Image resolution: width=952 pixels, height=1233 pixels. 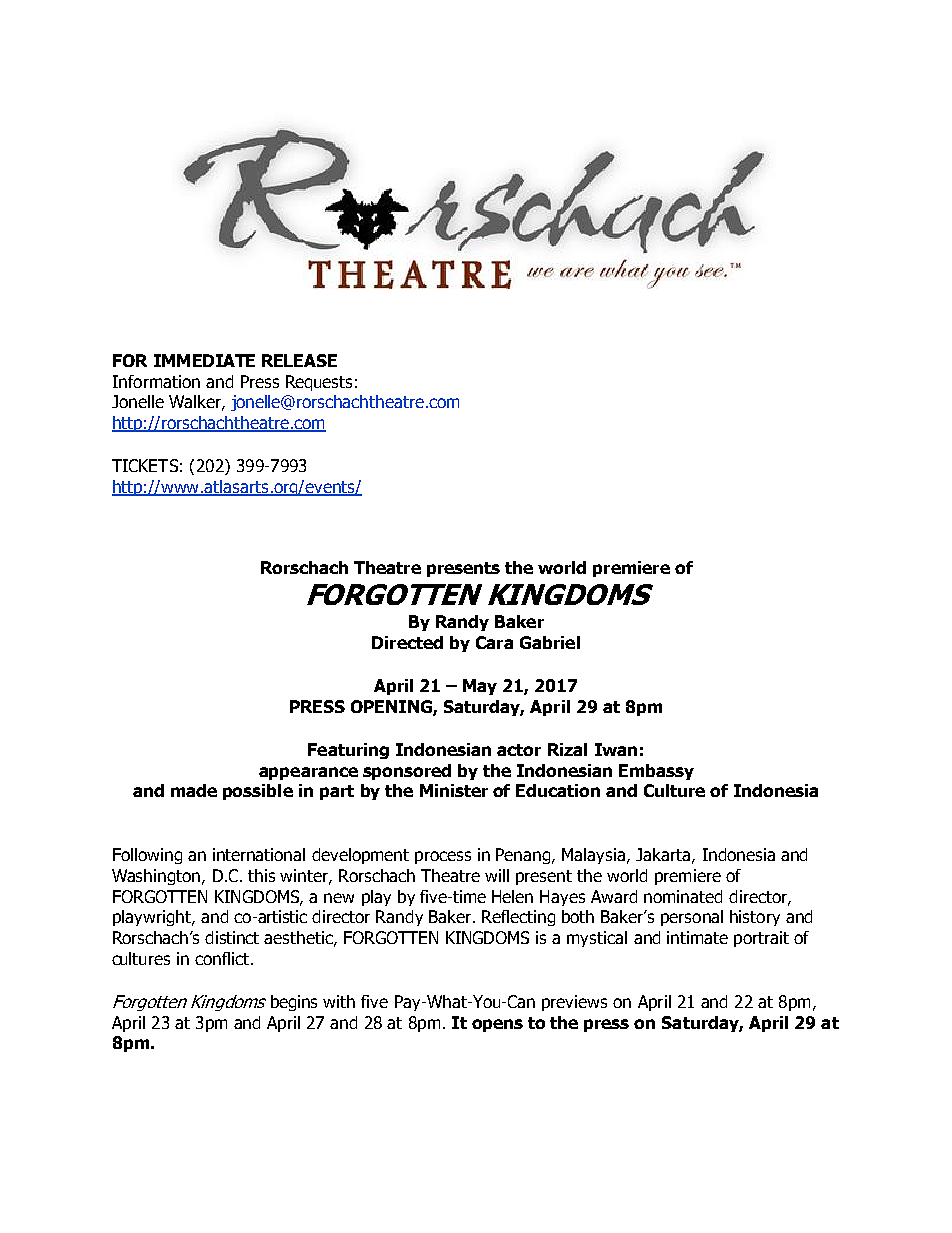 What do you see at coordinates (497, 1025) in the document?
I see `opens` at bounding box center [497, 1025].
